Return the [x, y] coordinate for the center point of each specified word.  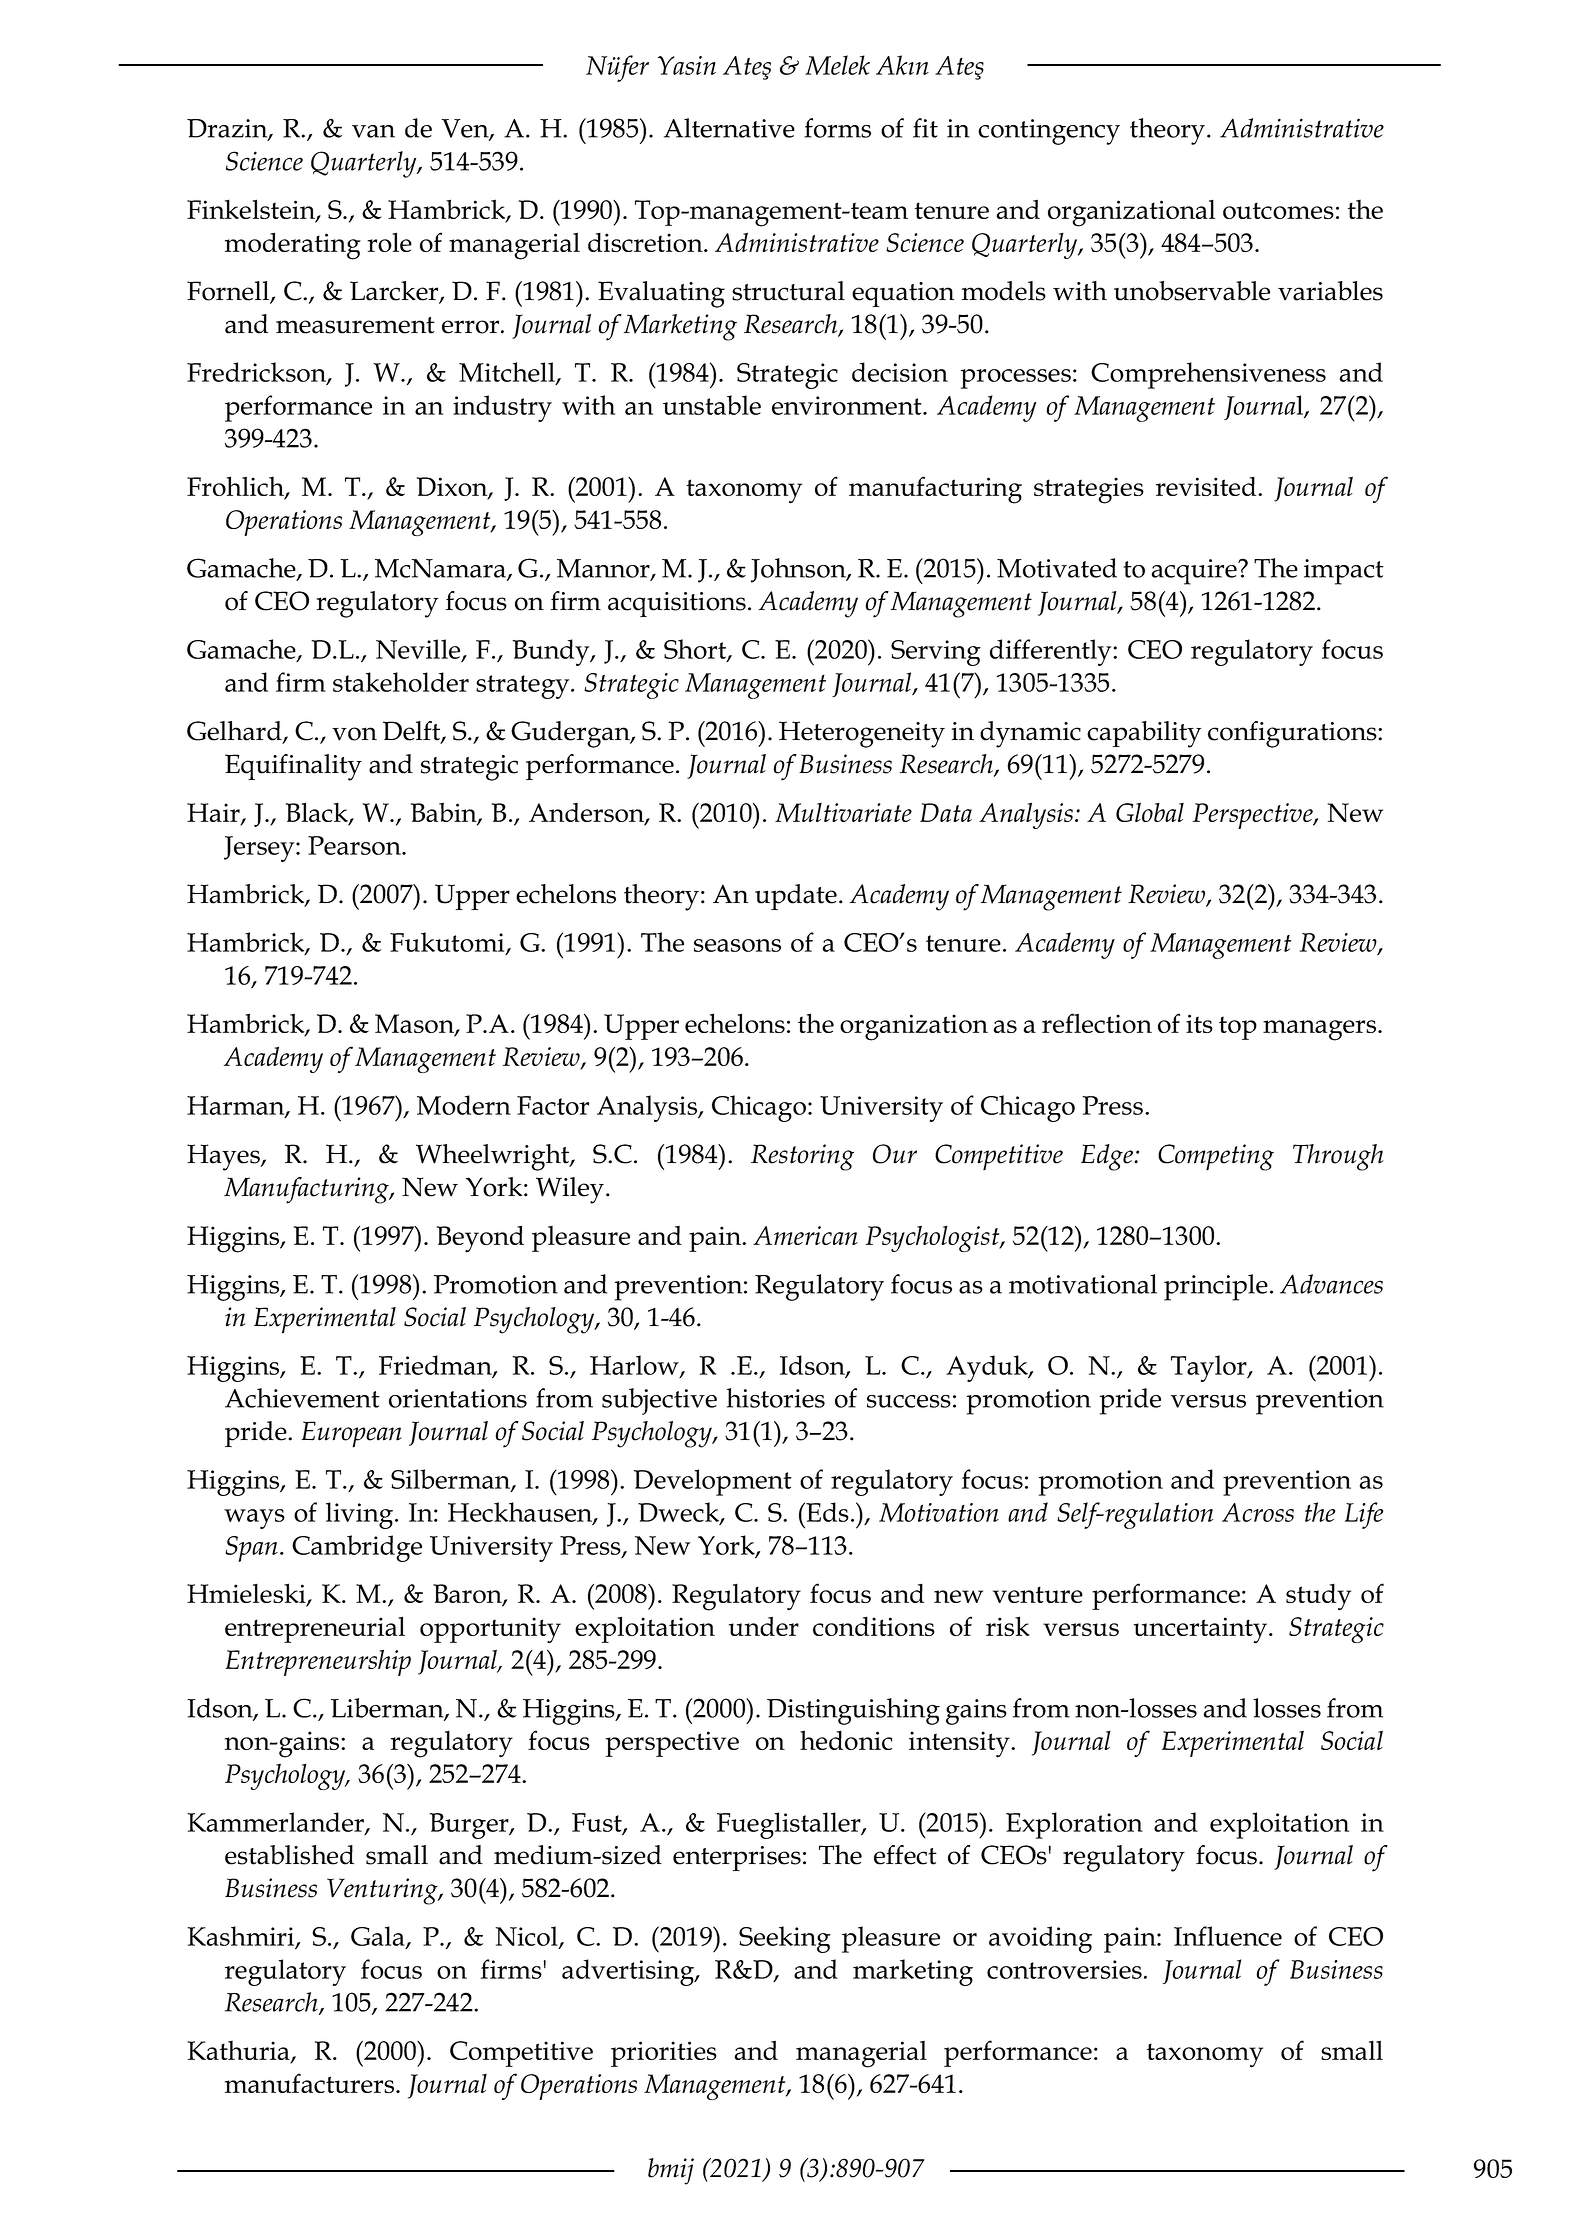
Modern [464, 1105]
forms [837, 128]
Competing [1216, 1157]
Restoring [802, 1157]
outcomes [1278, 210]
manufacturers [311, 2083]
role [389, 242]
